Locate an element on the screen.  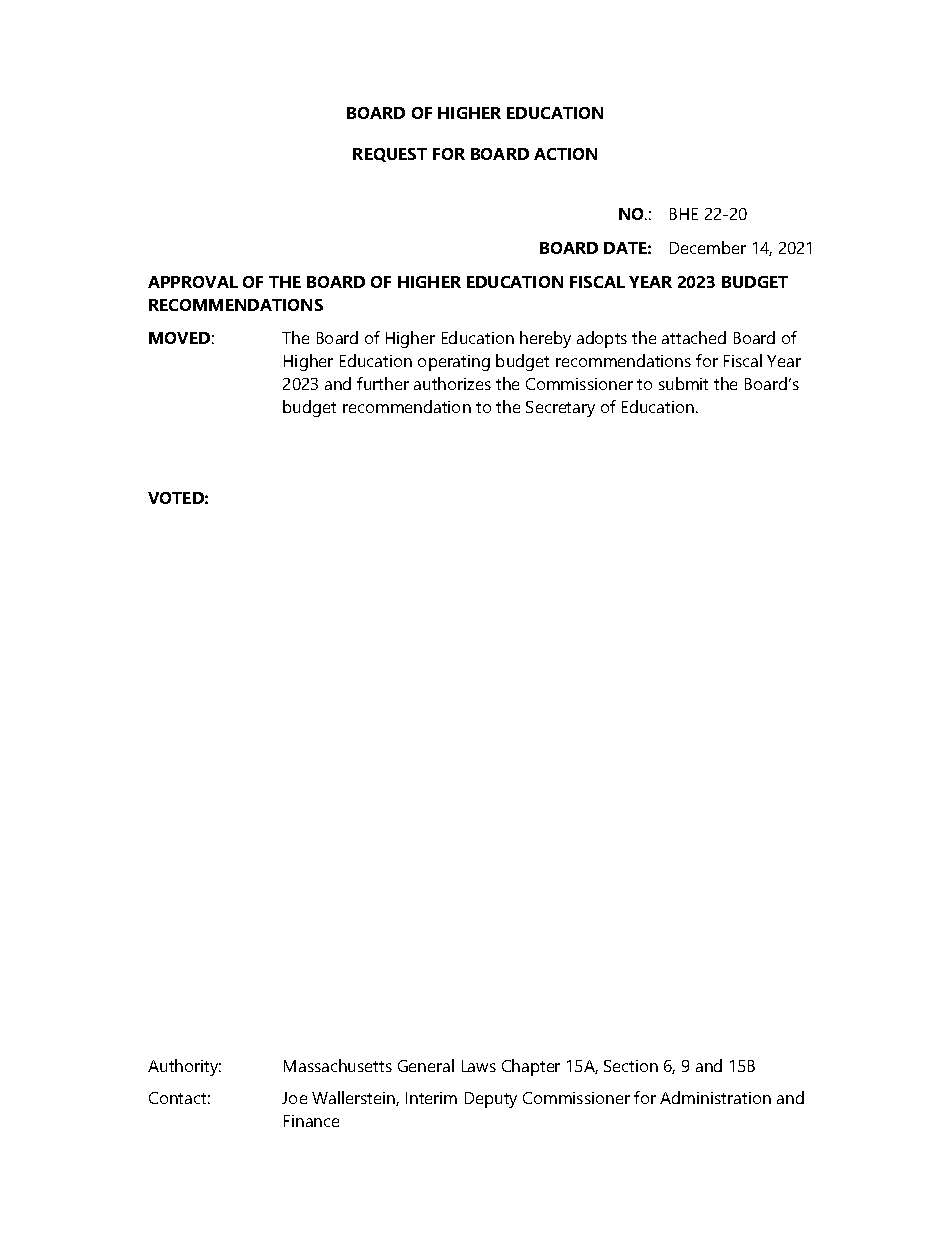
Joe is located at coordinates (294, 1098).
